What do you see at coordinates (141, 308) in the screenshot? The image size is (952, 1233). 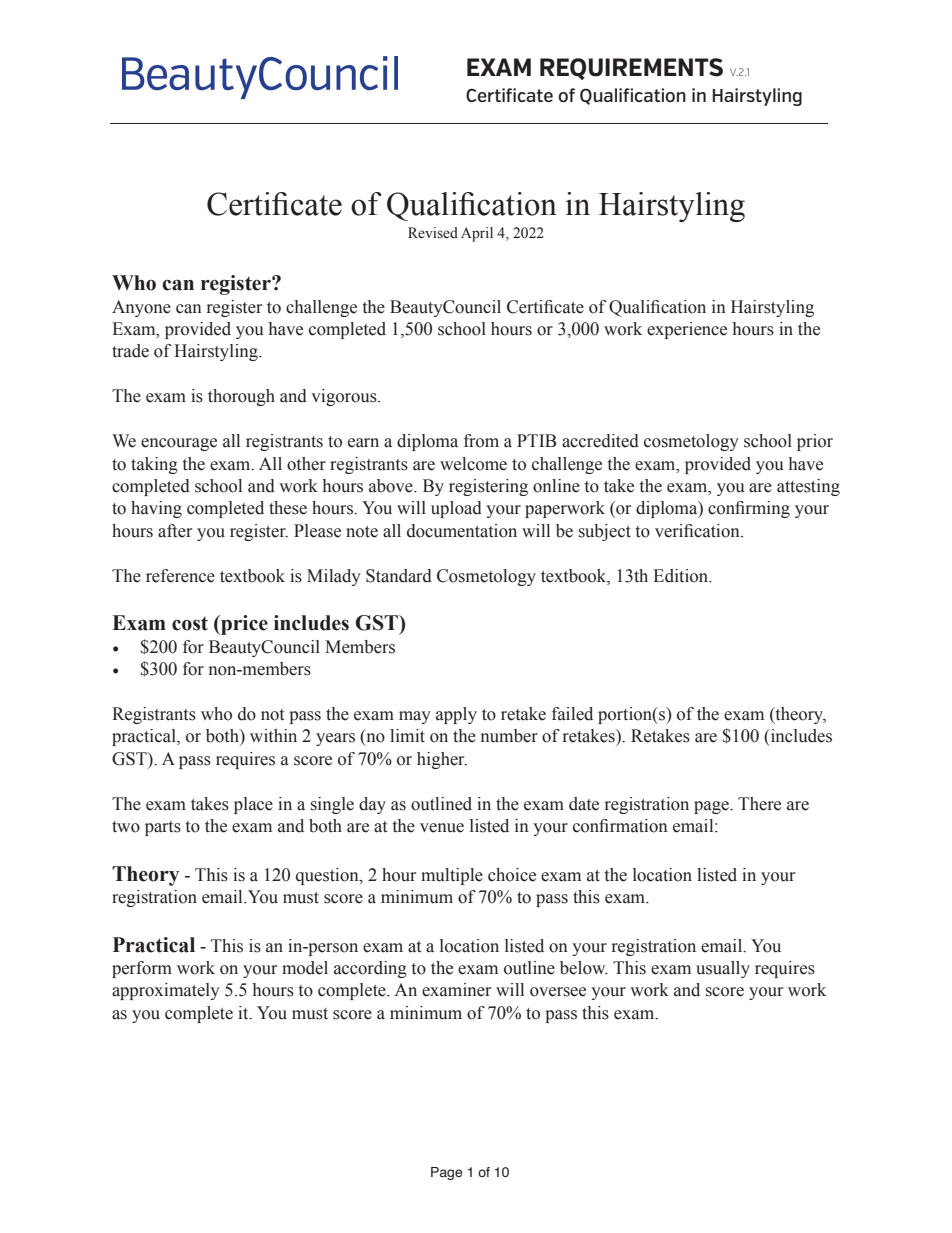 I see `Anyone` at bounding box center [141, 308].
